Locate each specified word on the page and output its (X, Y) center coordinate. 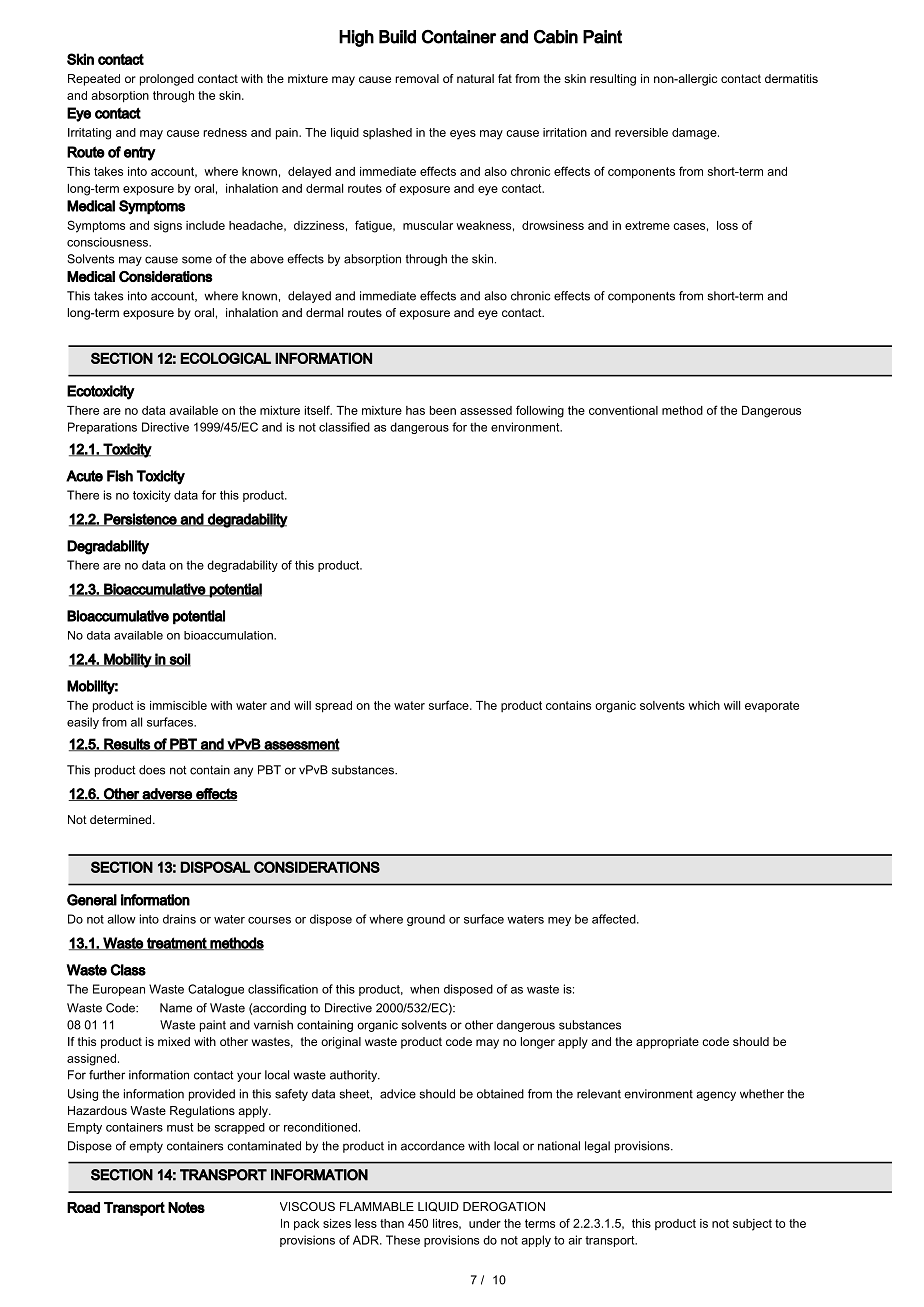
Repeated (94, 80)
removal (417, 78)
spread (333, 707)
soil (179, 660)
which (704, 705)
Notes (186, 1207)
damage (695, 134)
